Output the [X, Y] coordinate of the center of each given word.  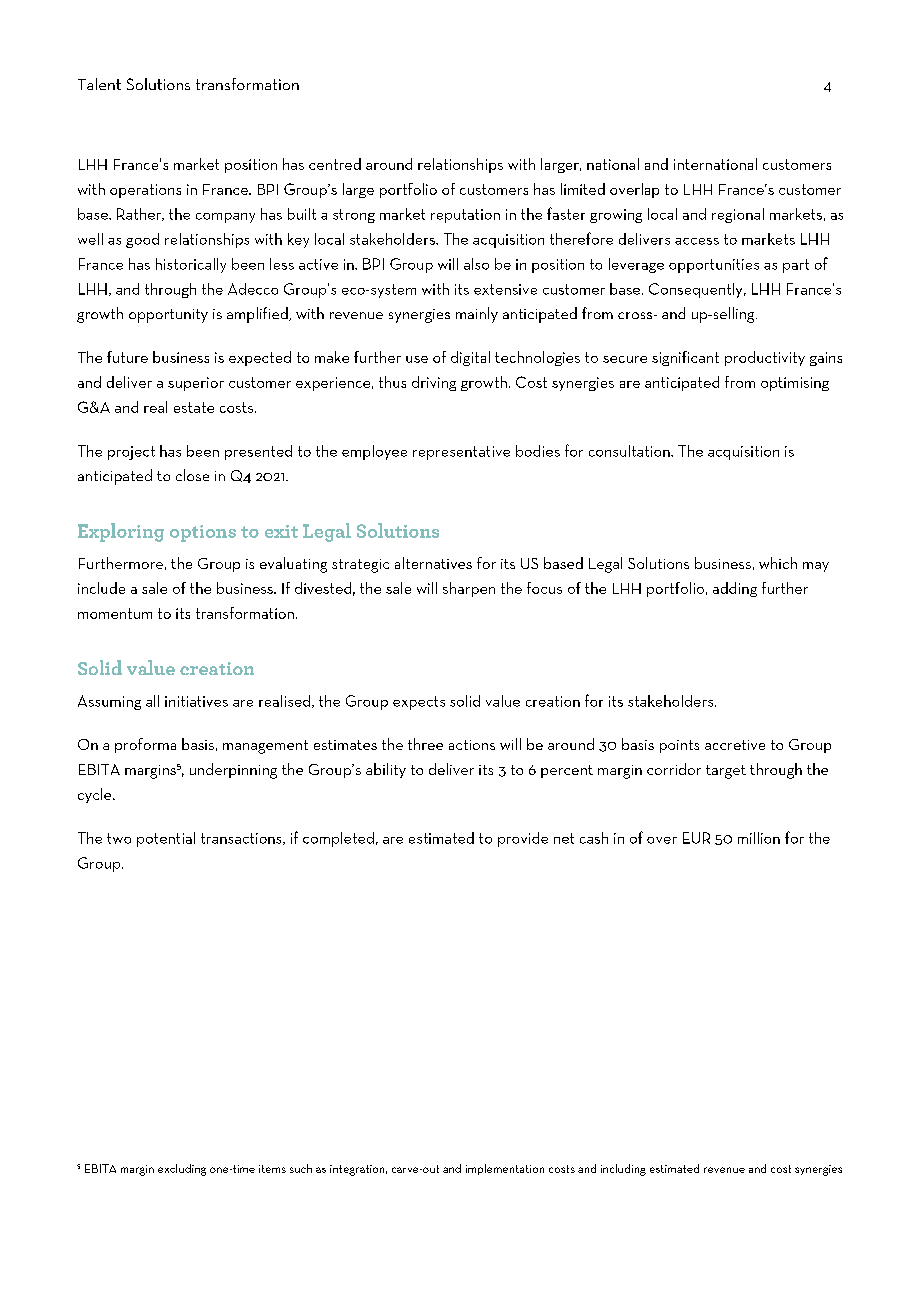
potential [166, 839]
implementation [505, 1169]
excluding [182, 1170]
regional [738, 215]
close [192, 475]
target [726, 772]
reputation [465, 216]
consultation [630, 451]
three [425, 744]
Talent [99, 84]
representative [461, 453]
